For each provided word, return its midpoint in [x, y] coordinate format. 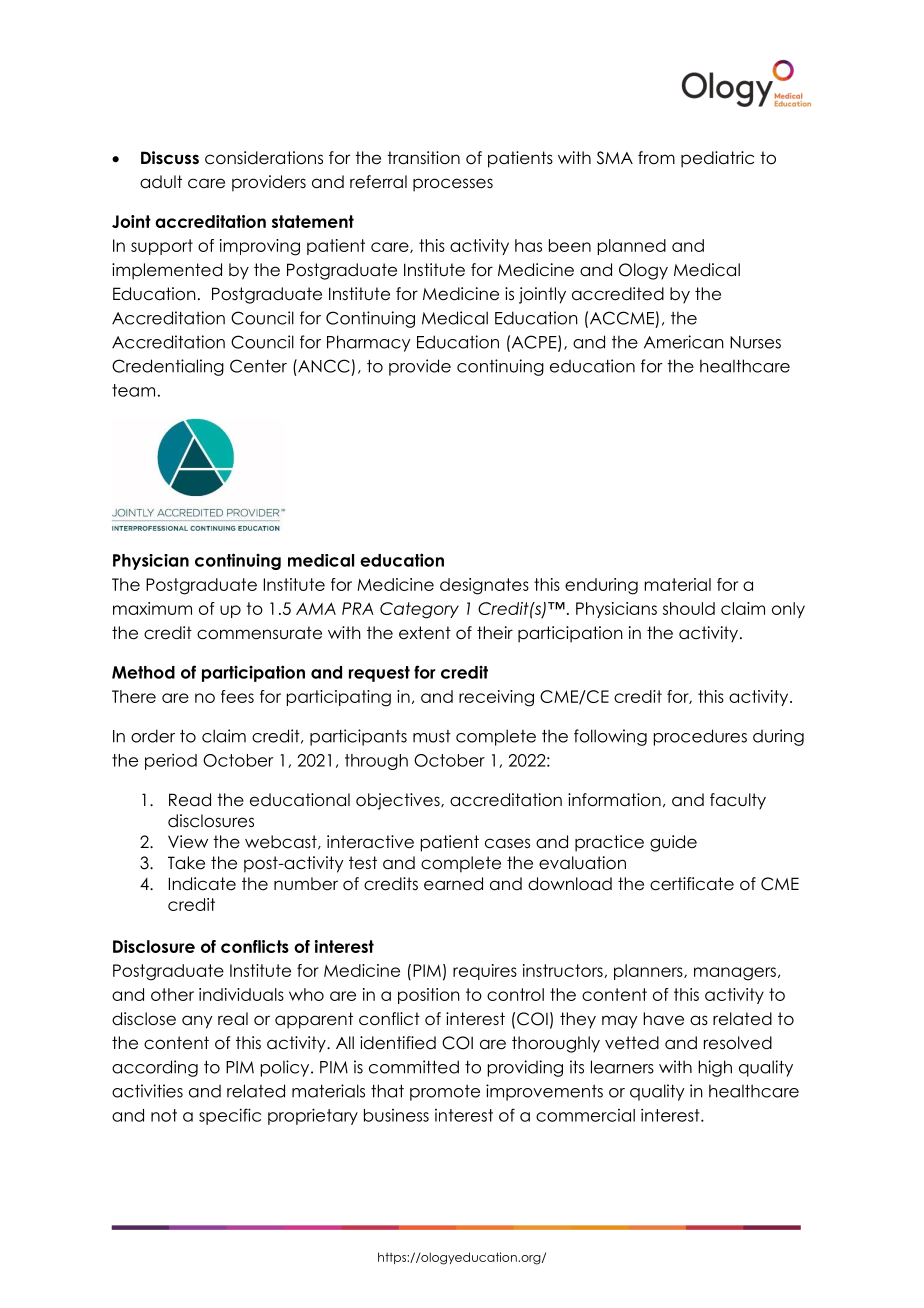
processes [453, 185]
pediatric [717, 159]
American [684, 342]
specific [230, 1116]
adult [161, 182]
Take [186, 863]
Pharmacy [369, 343]
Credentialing [168, 367]
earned [453, 884]
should [689, 608]
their [495, 633]
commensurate [259, 633]
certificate [692, 884]
